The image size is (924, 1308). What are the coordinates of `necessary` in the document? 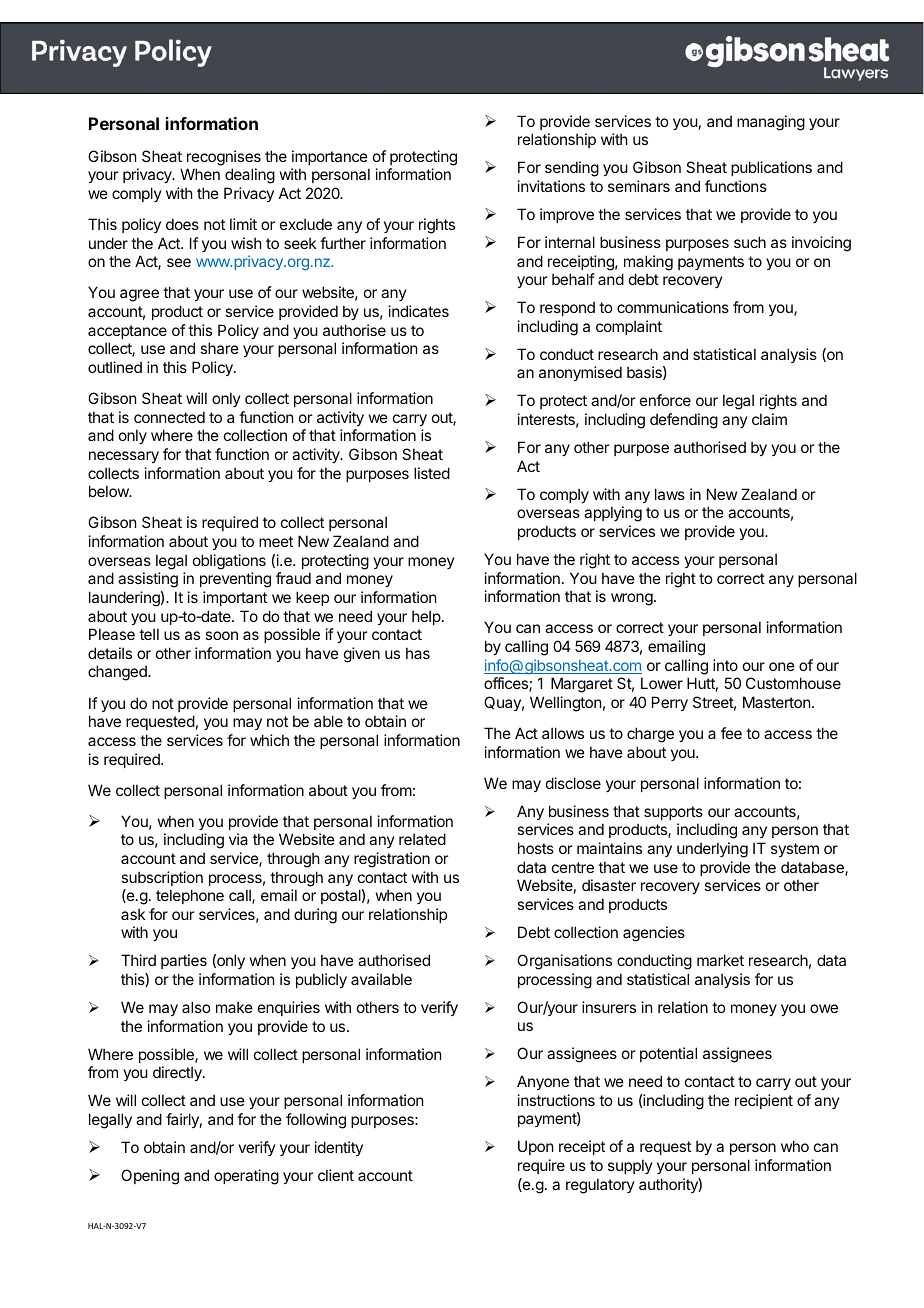 It's located at (124, 457).
